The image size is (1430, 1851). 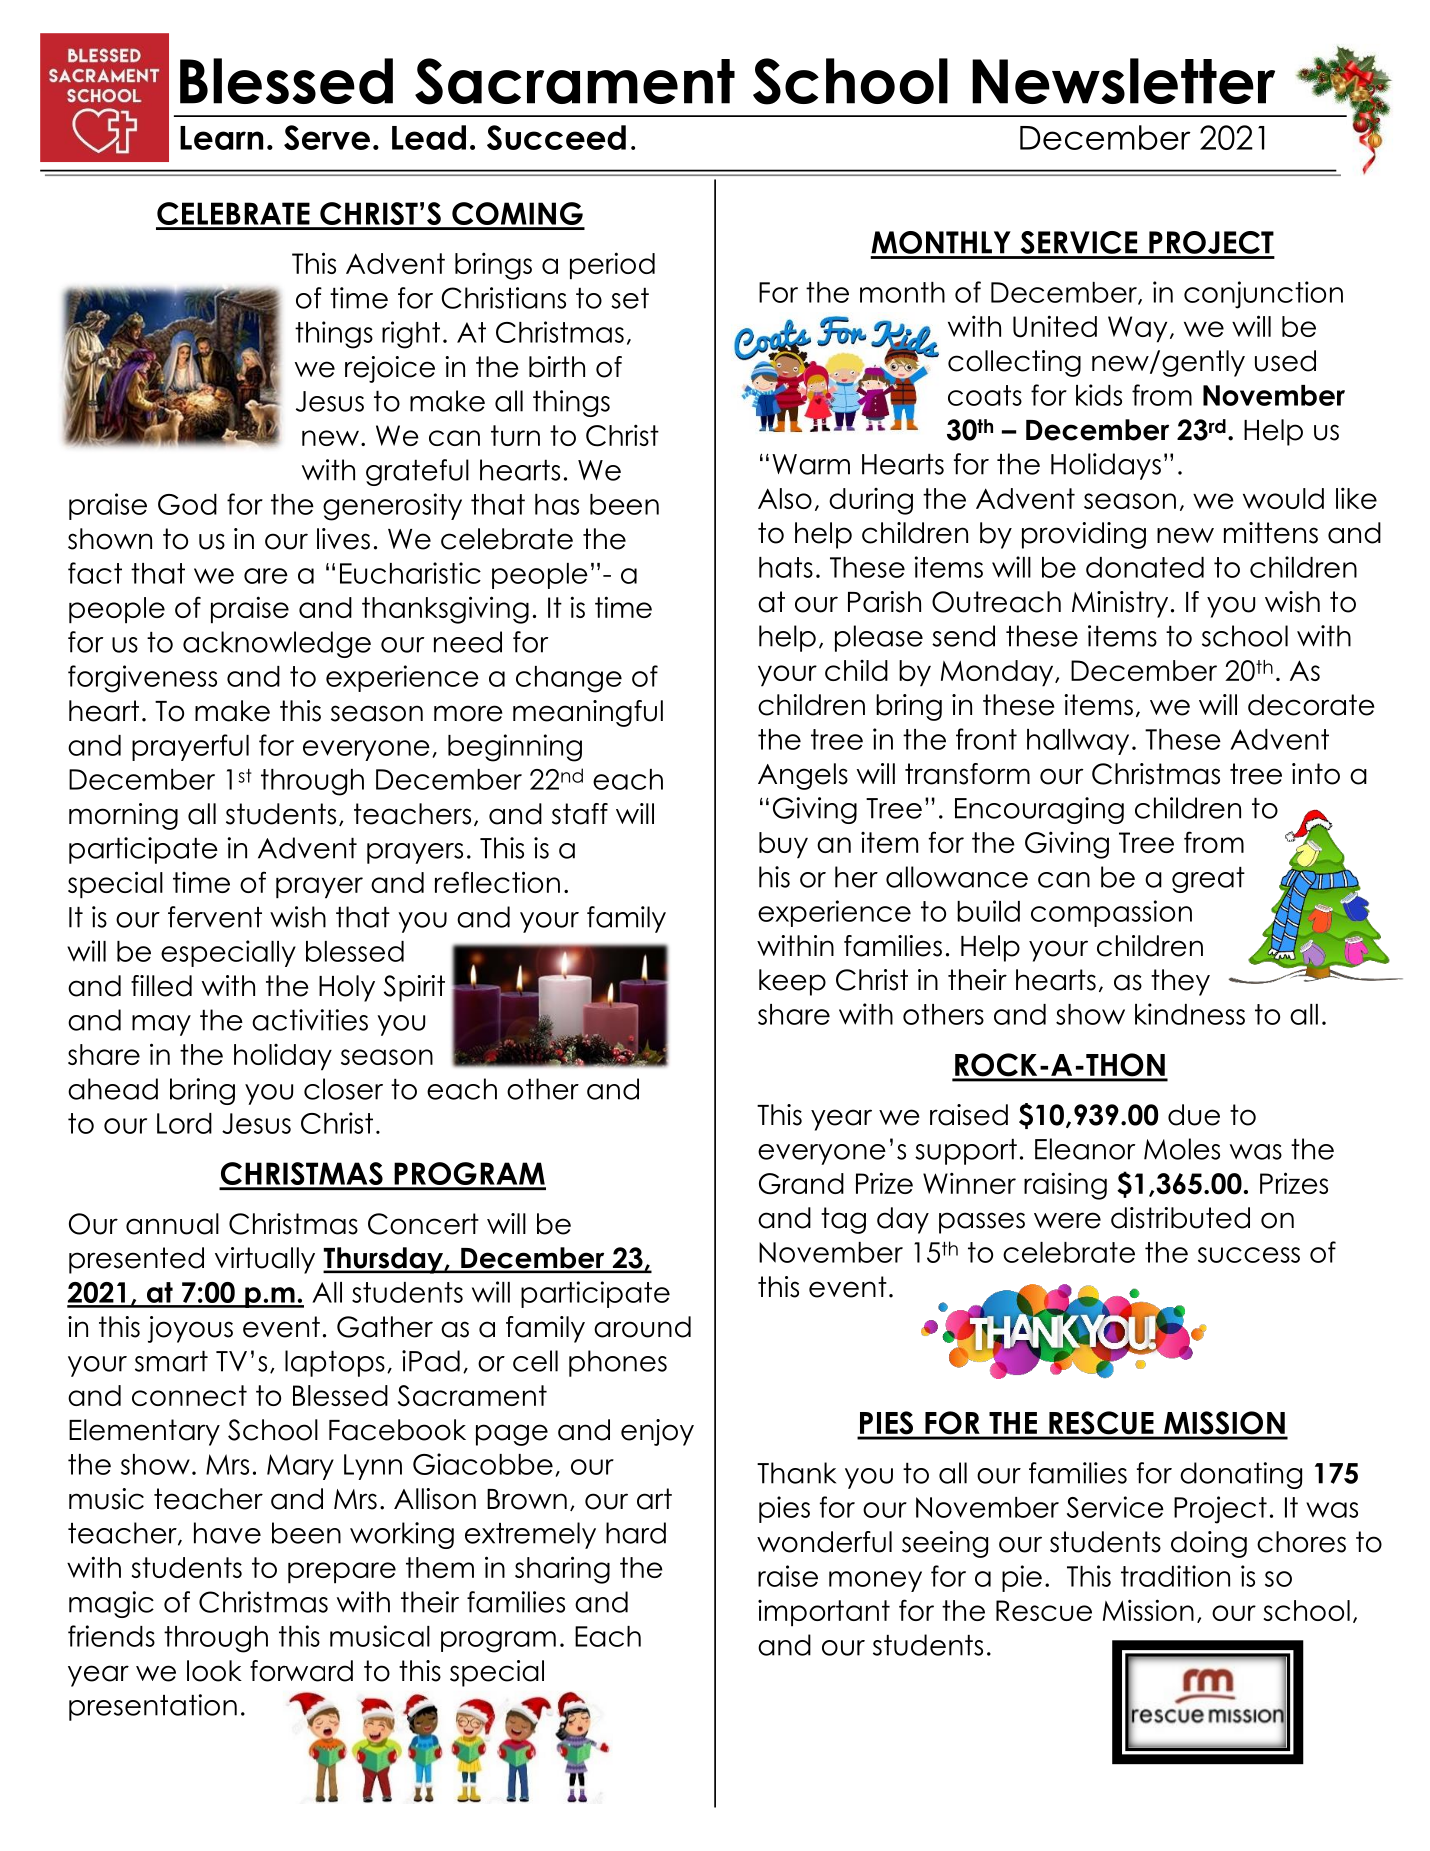 I want to click on tradition, so click(x=1175, y=1576).
